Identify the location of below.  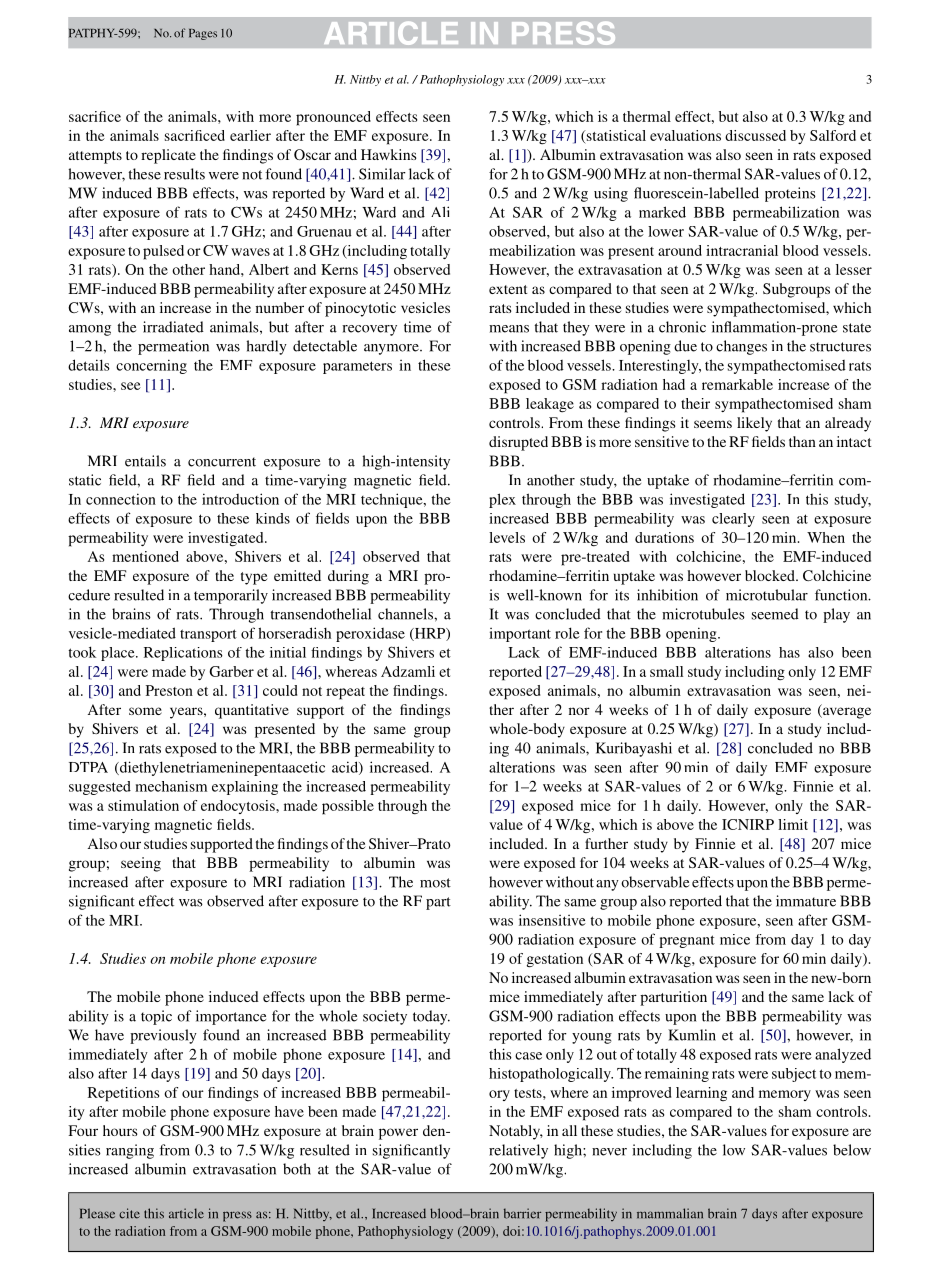
(852, 1150).
